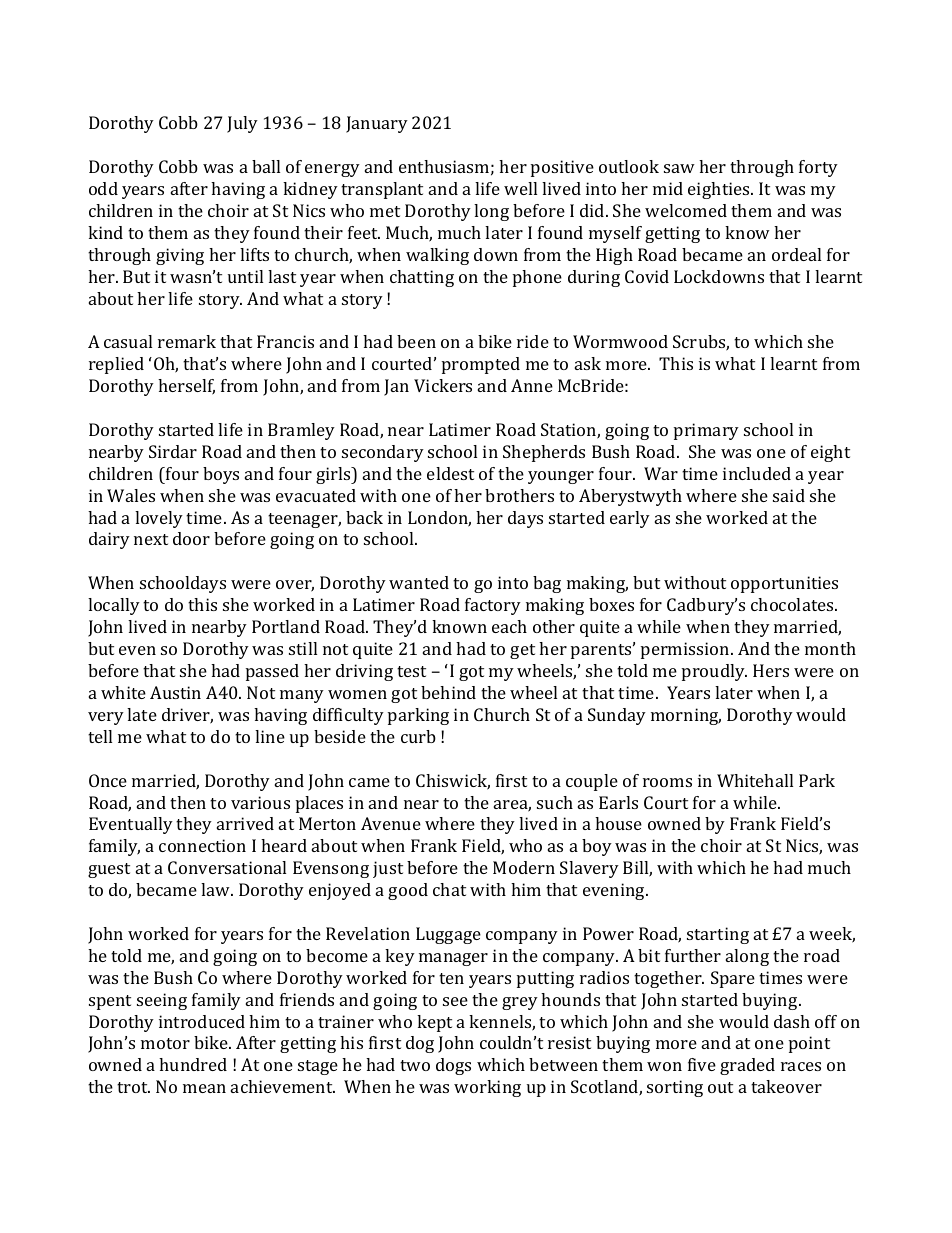 Image resolution: width=952 pixels, height=1233 pixels. Describe the element at coordinates (757, 473) in the screenshot. I see `included` at that location.
